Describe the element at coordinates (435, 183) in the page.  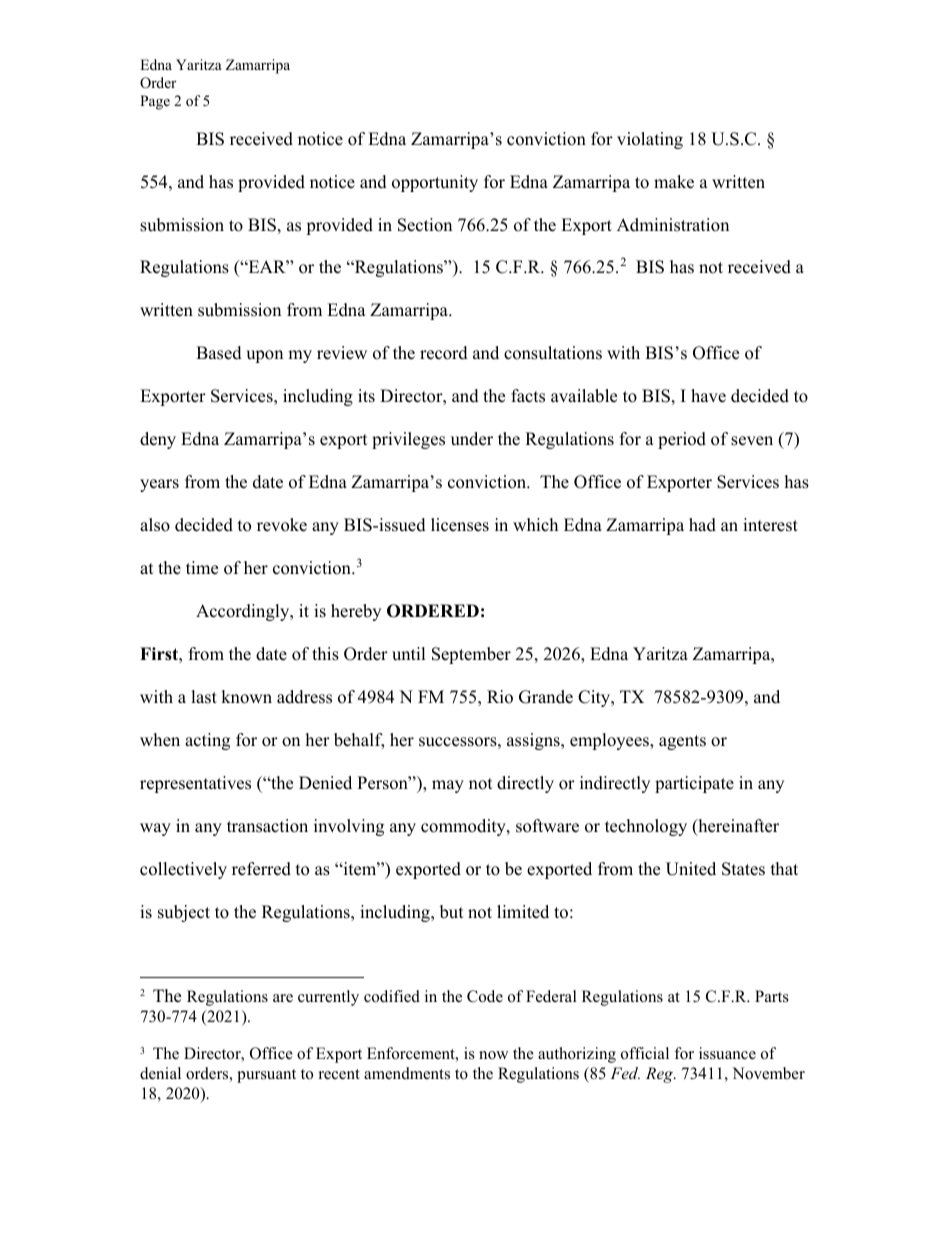
I see `opportunity` at that location.
